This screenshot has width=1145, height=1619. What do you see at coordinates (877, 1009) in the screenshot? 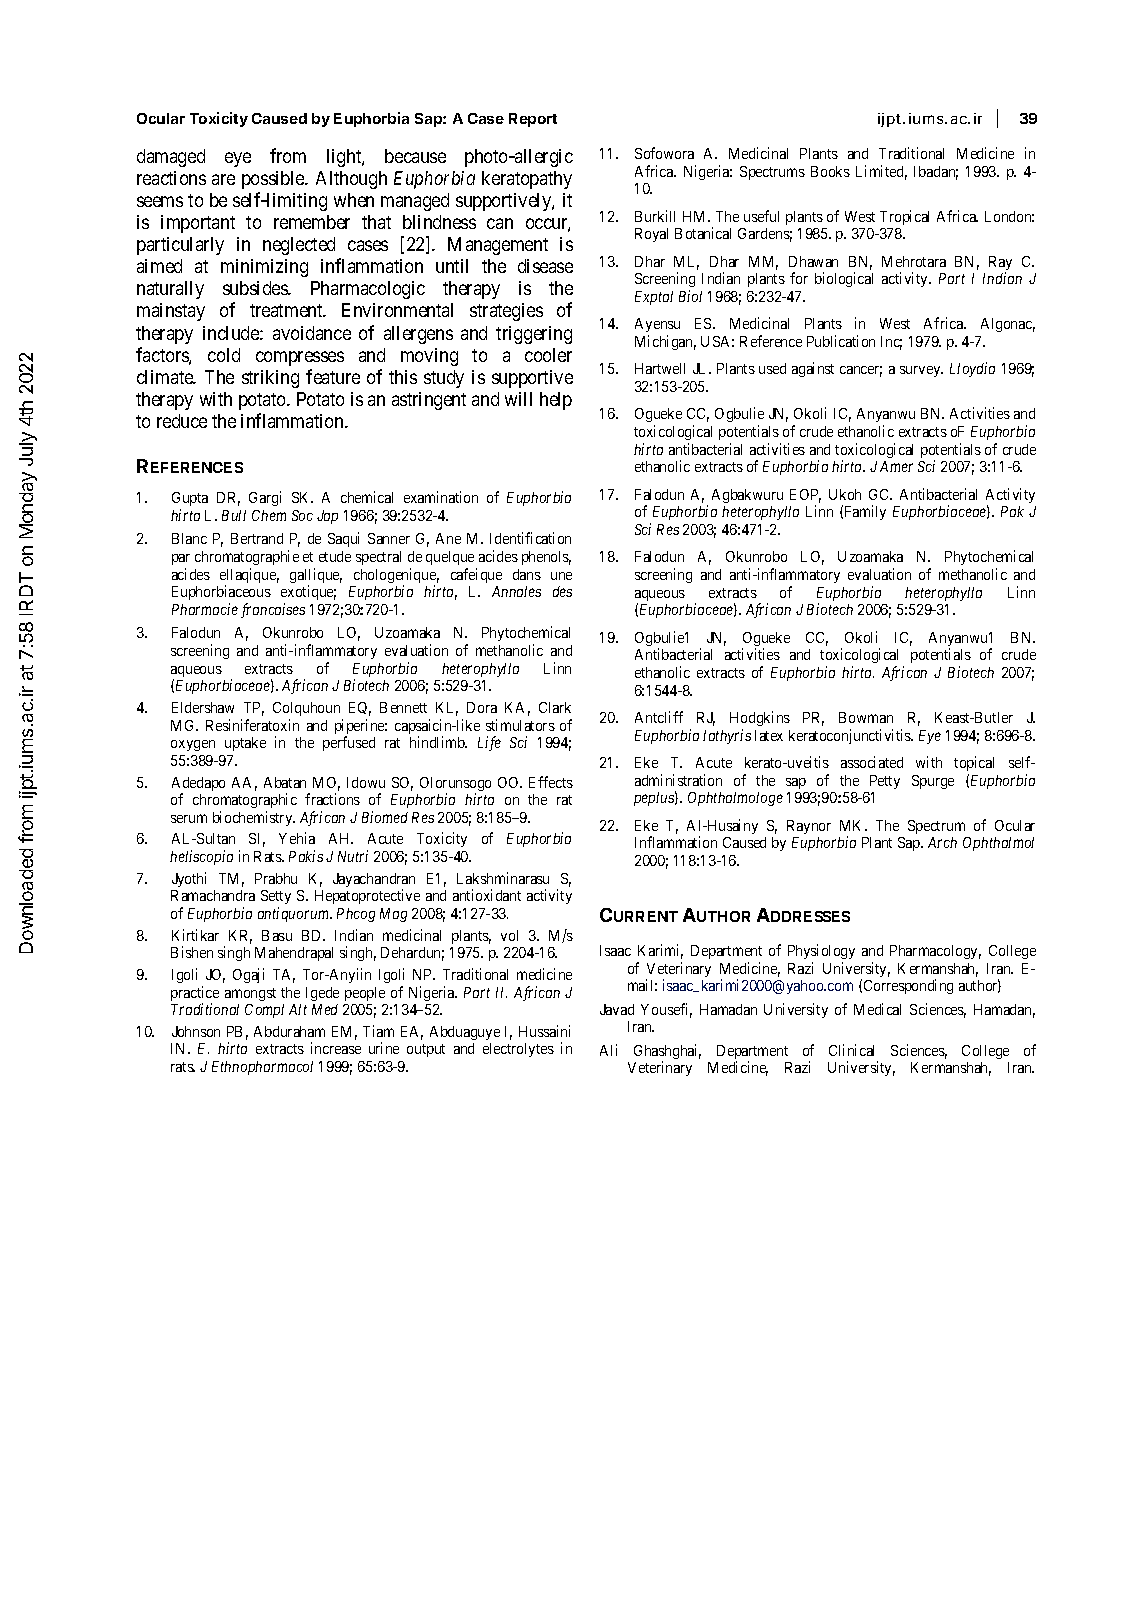
I see `Medical` at bounding box center [877, 1009].
